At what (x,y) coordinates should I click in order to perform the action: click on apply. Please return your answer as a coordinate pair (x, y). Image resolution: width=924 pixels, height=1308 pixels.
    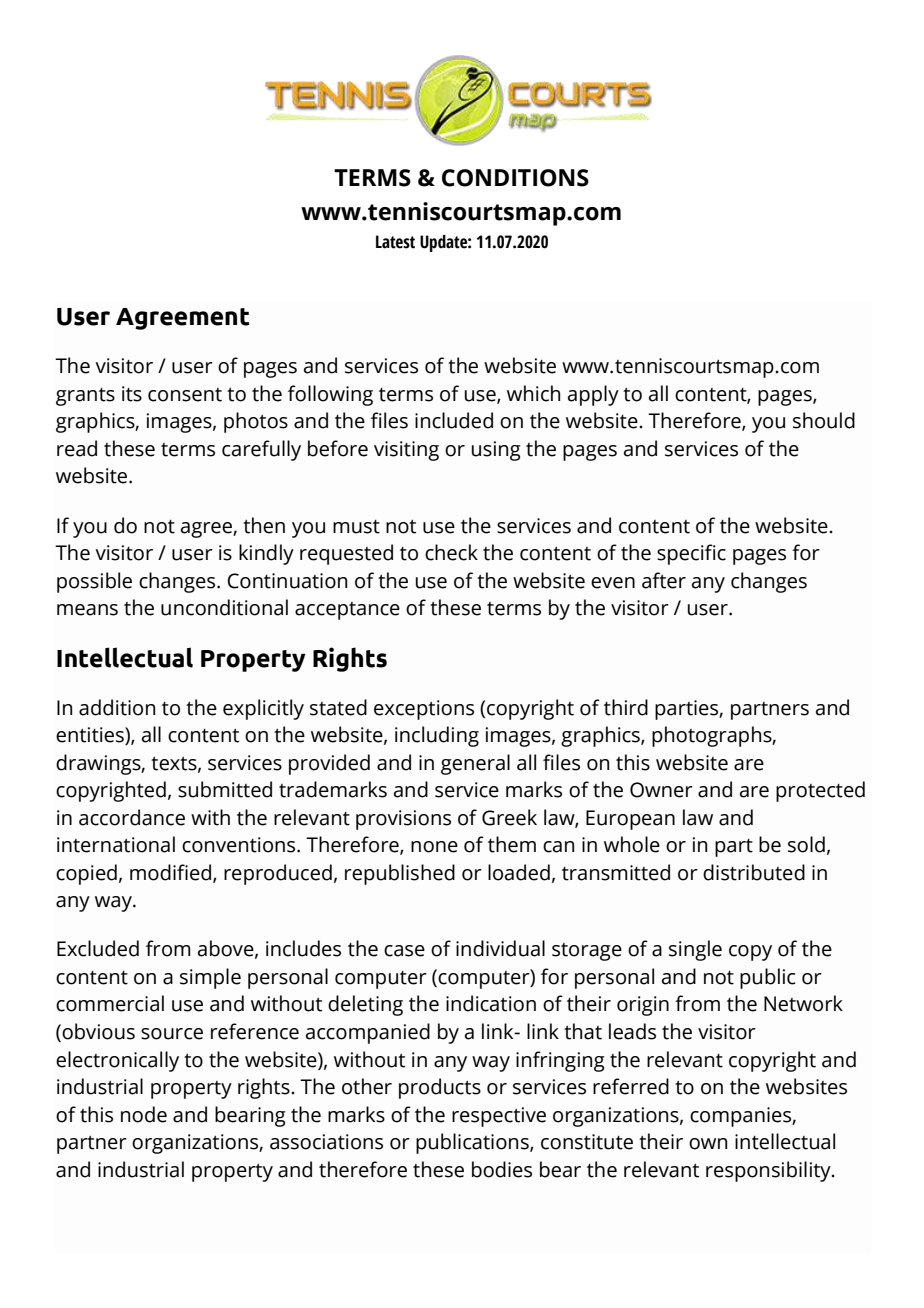
    Looking at the image, I should click on (593, 395).
